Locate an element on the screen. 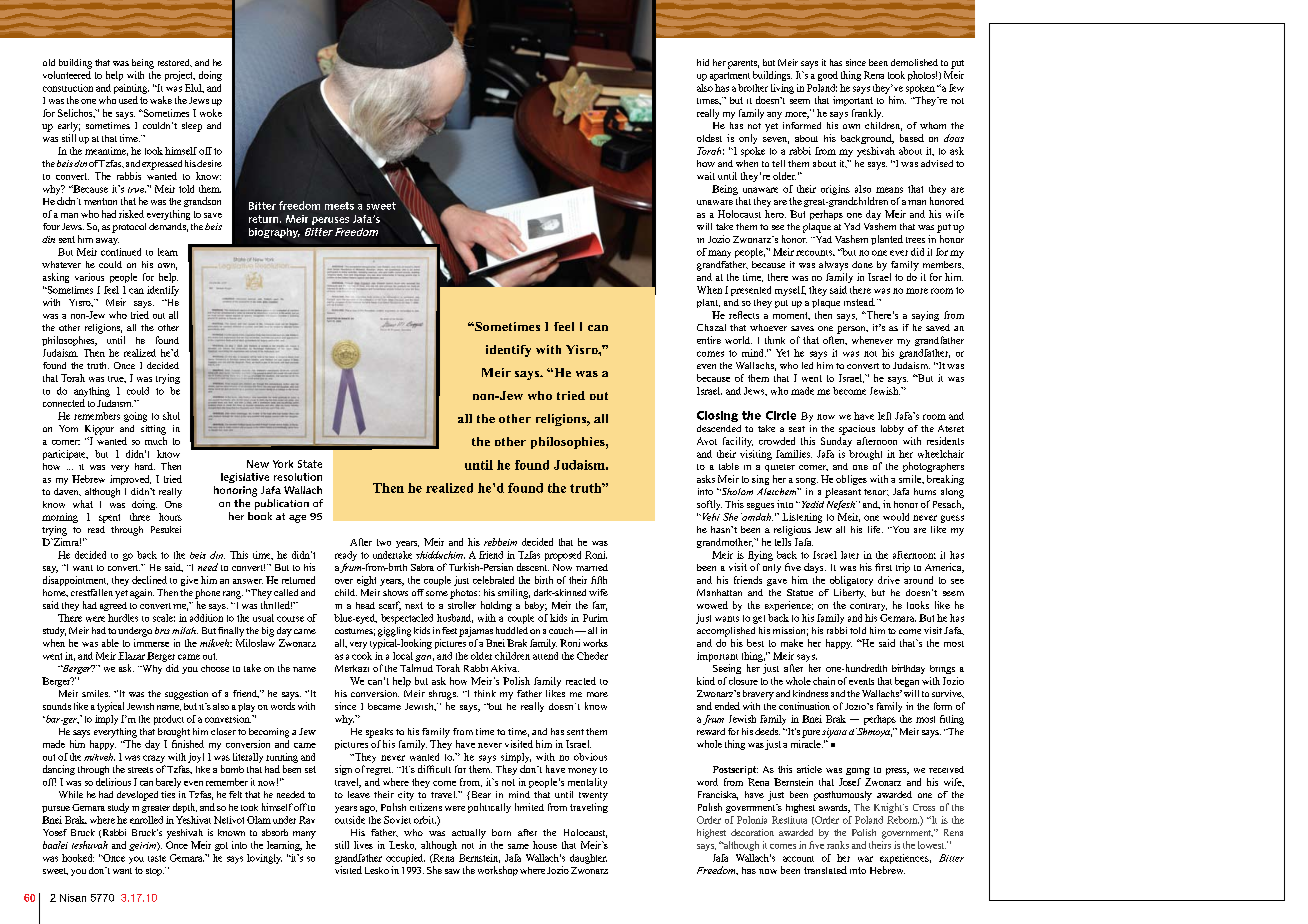 The height and width of the screenshot is (924, 1308). contrary is located at coordinates (868, 607).
